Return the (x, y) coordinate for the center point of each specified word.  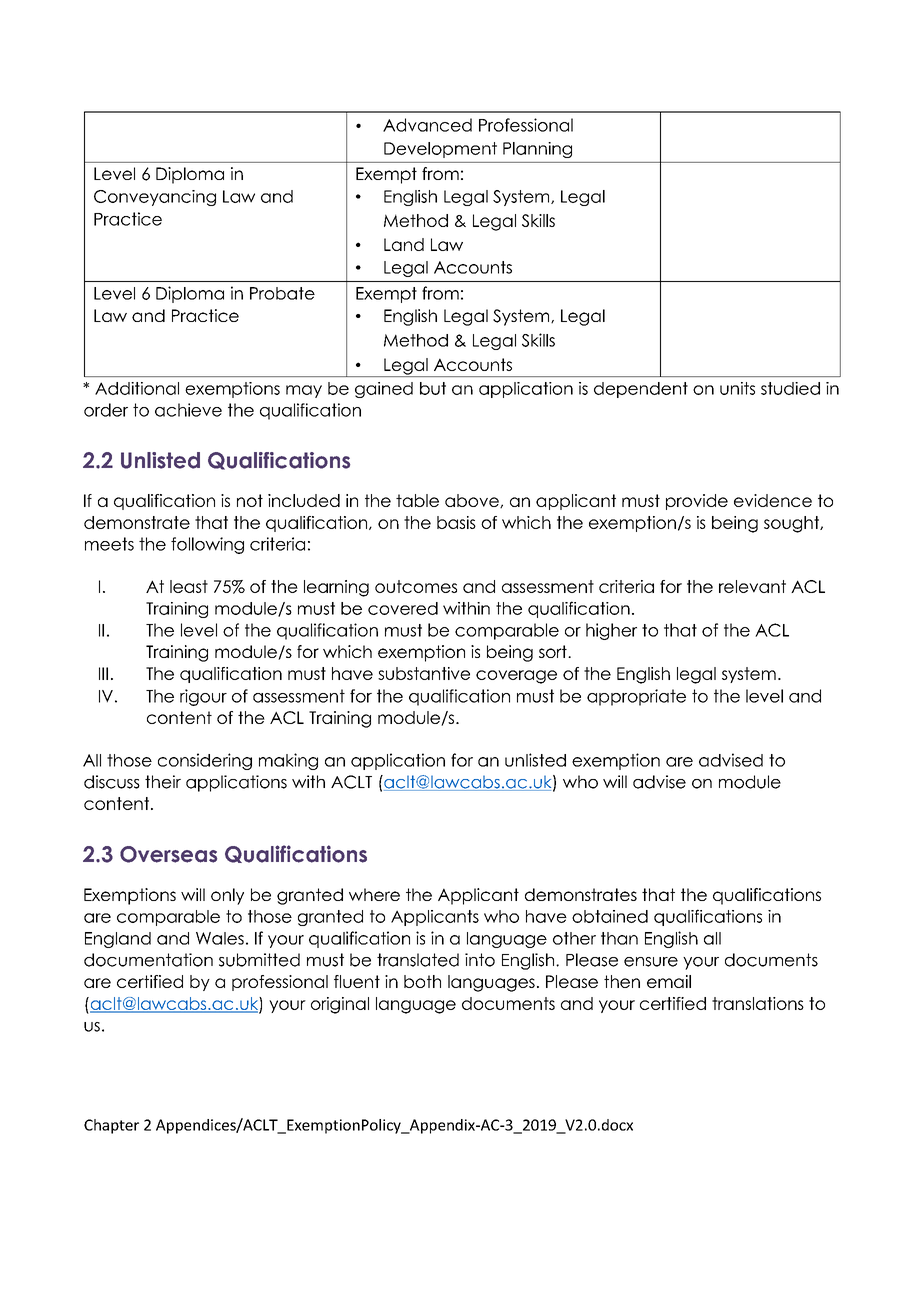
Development (440, 150)
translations (758, 1003)
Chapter (111, 1126)
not (250, 500)
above (473, 501)
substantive (424, 673)
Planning (537, 150)
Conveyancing (155, 198)
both (422, 981)
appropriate (636, 697)
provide (697, 502)
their (163, 782)
